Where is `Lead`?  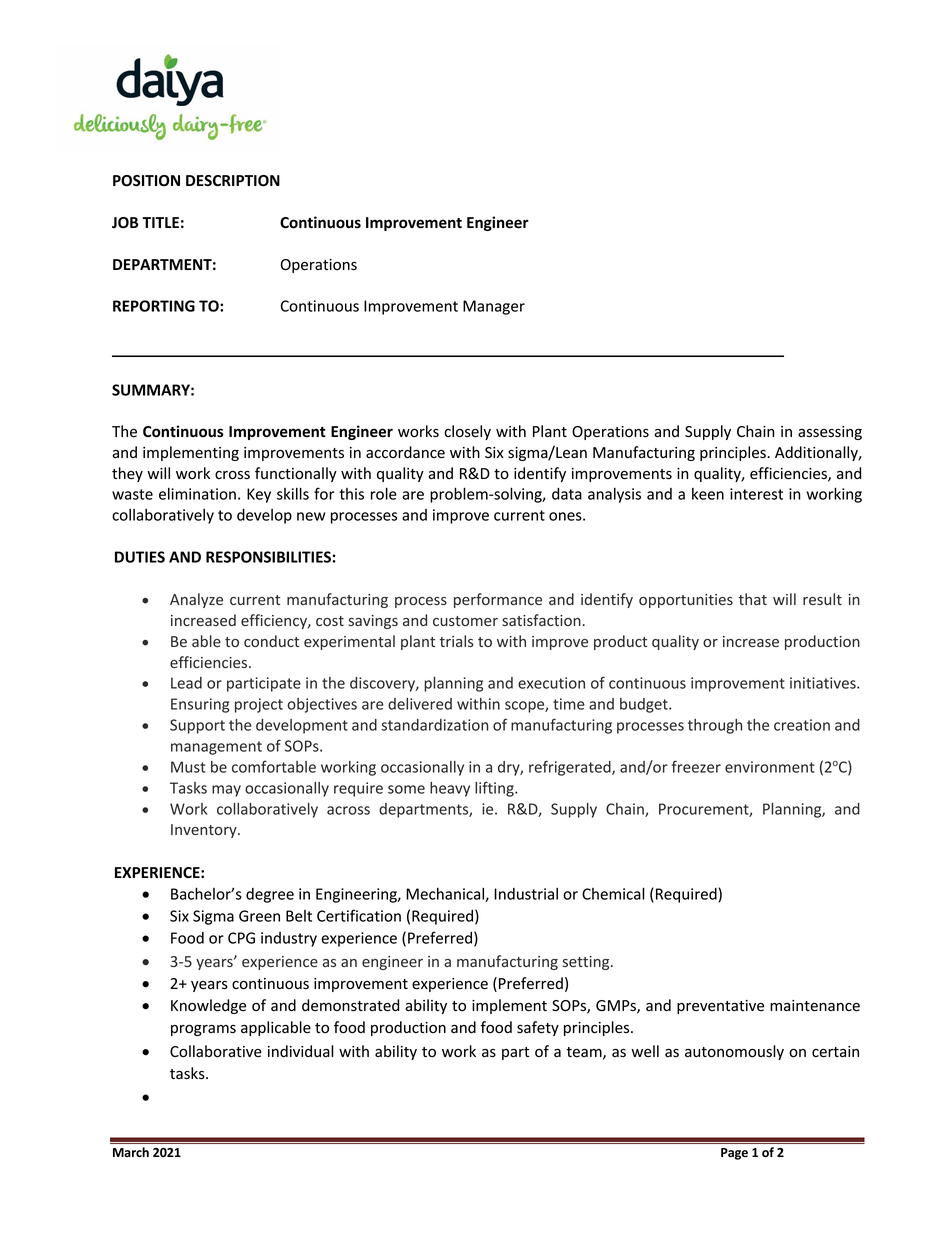
Lead is located at coordinates (186, 683).
